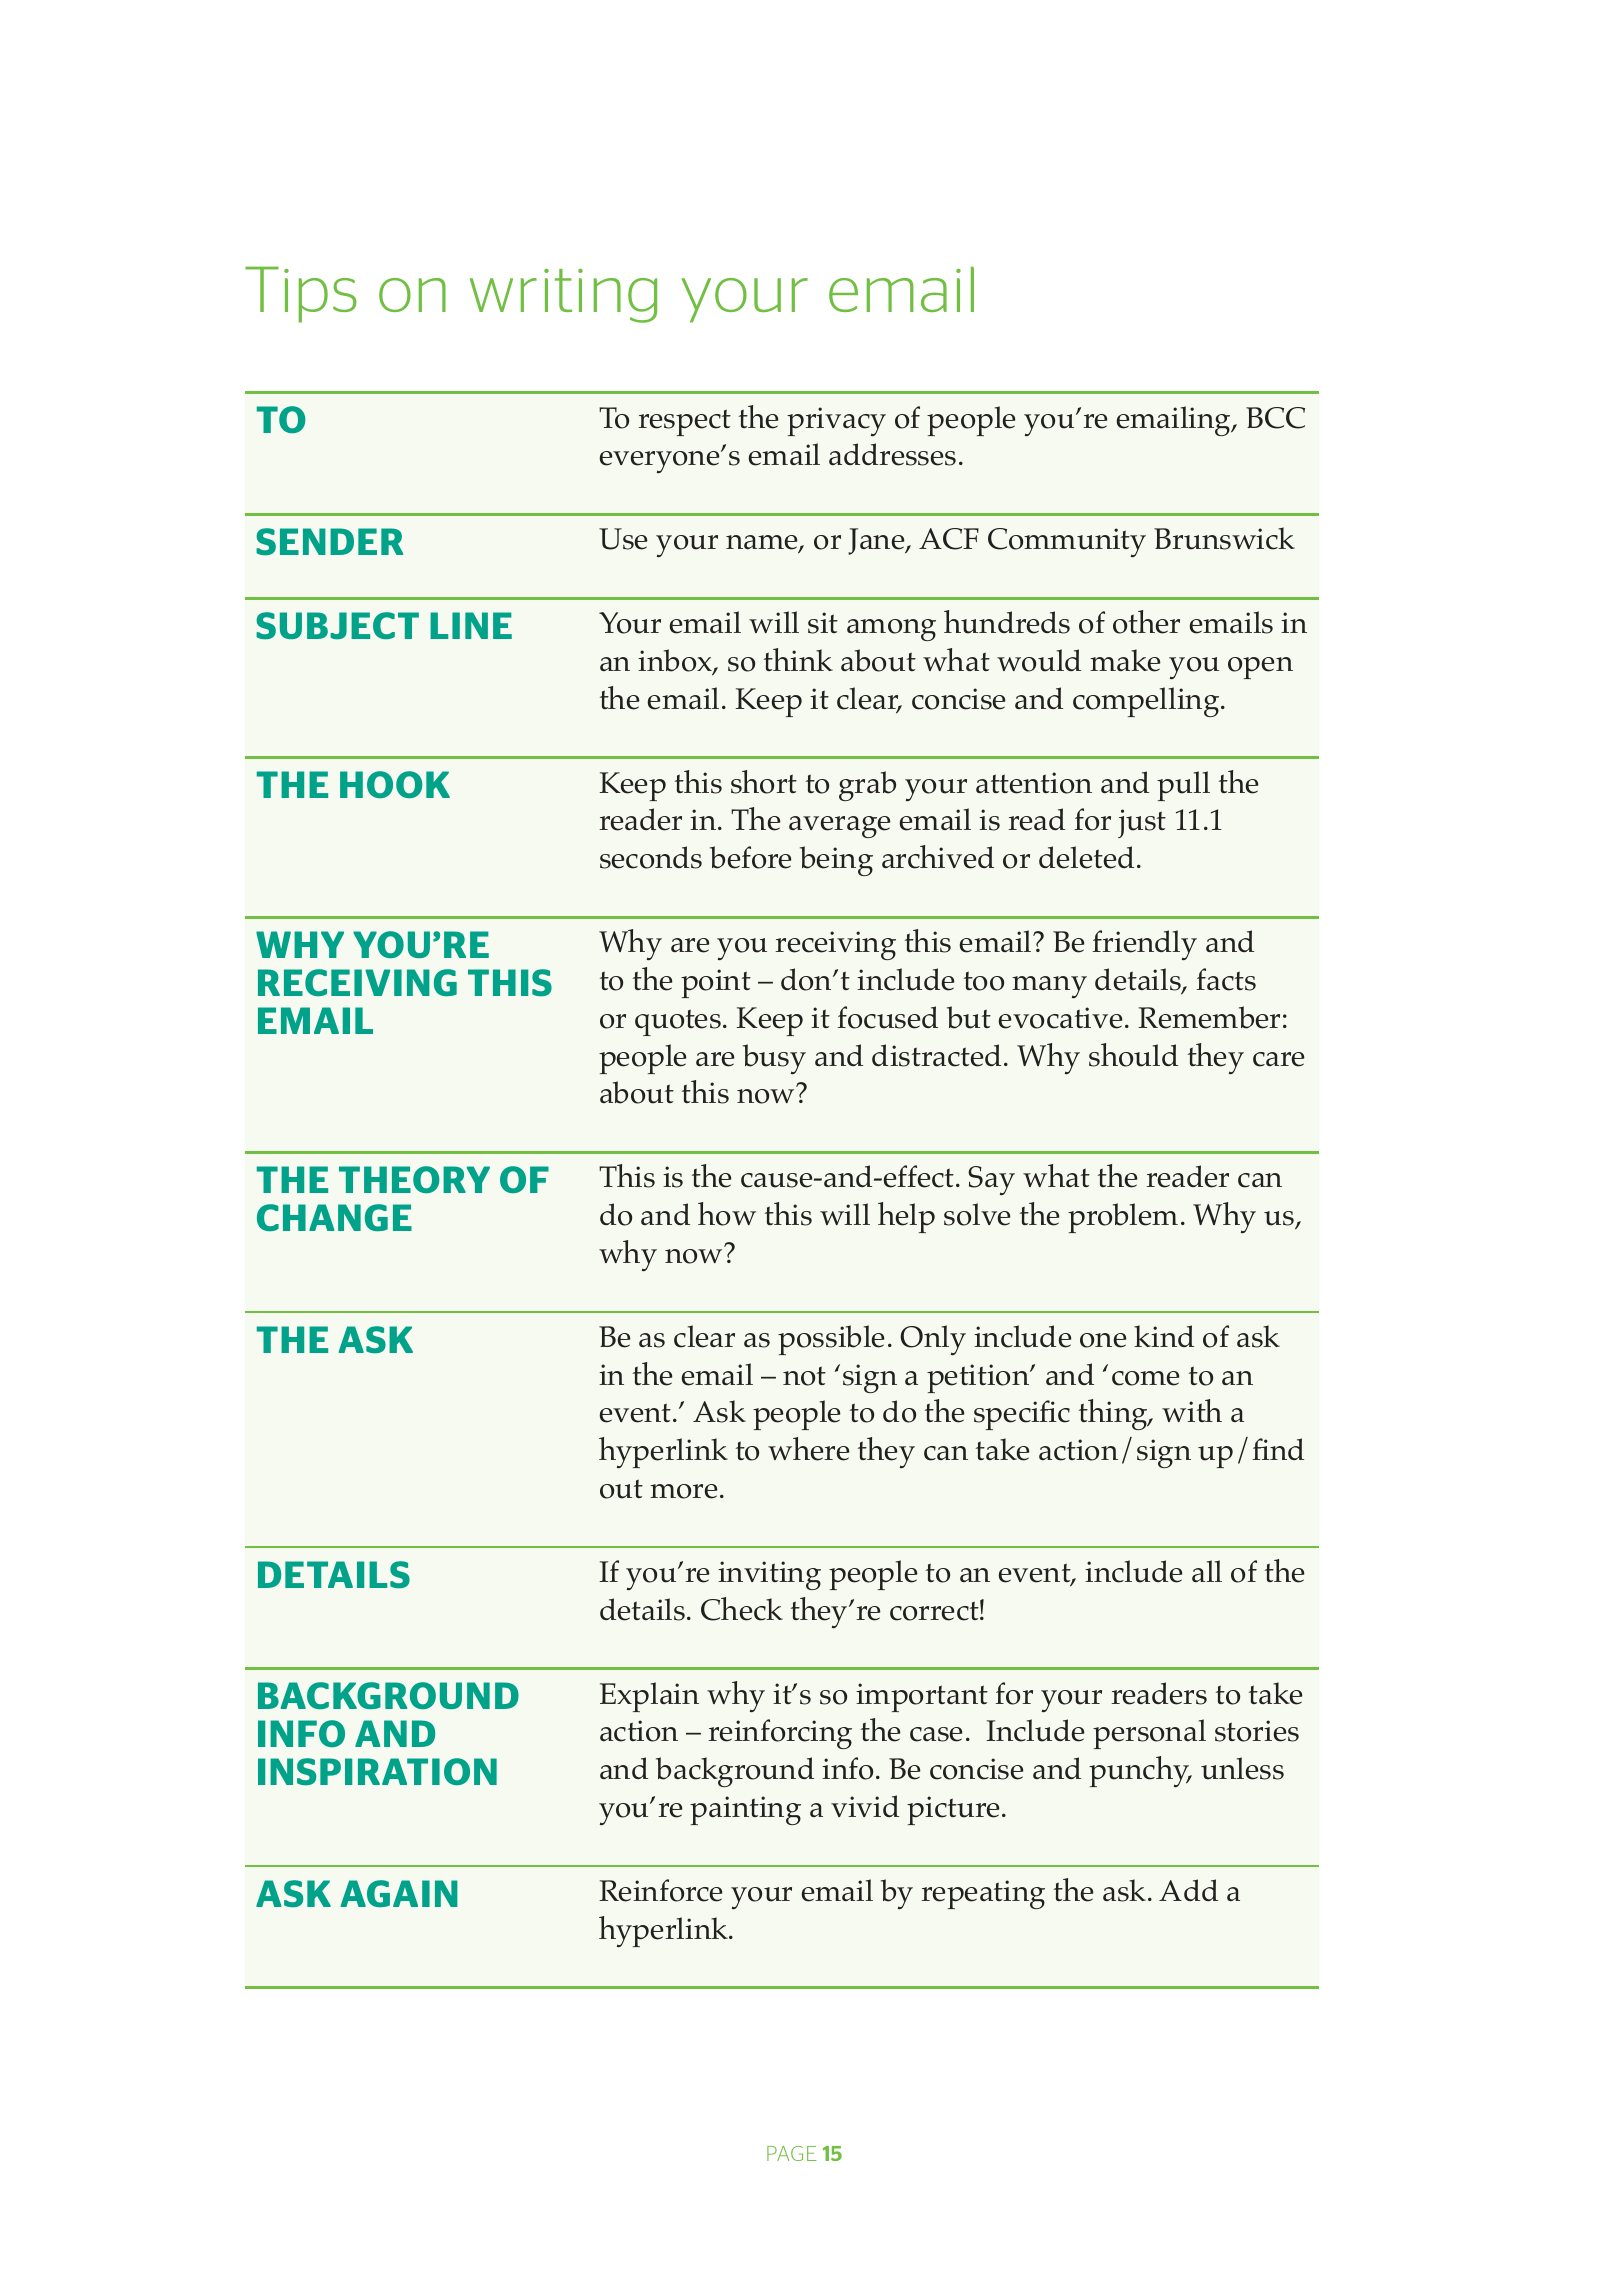  Describe the element at coordinates (301, 294) in the image. I see `Tips` at that location.
